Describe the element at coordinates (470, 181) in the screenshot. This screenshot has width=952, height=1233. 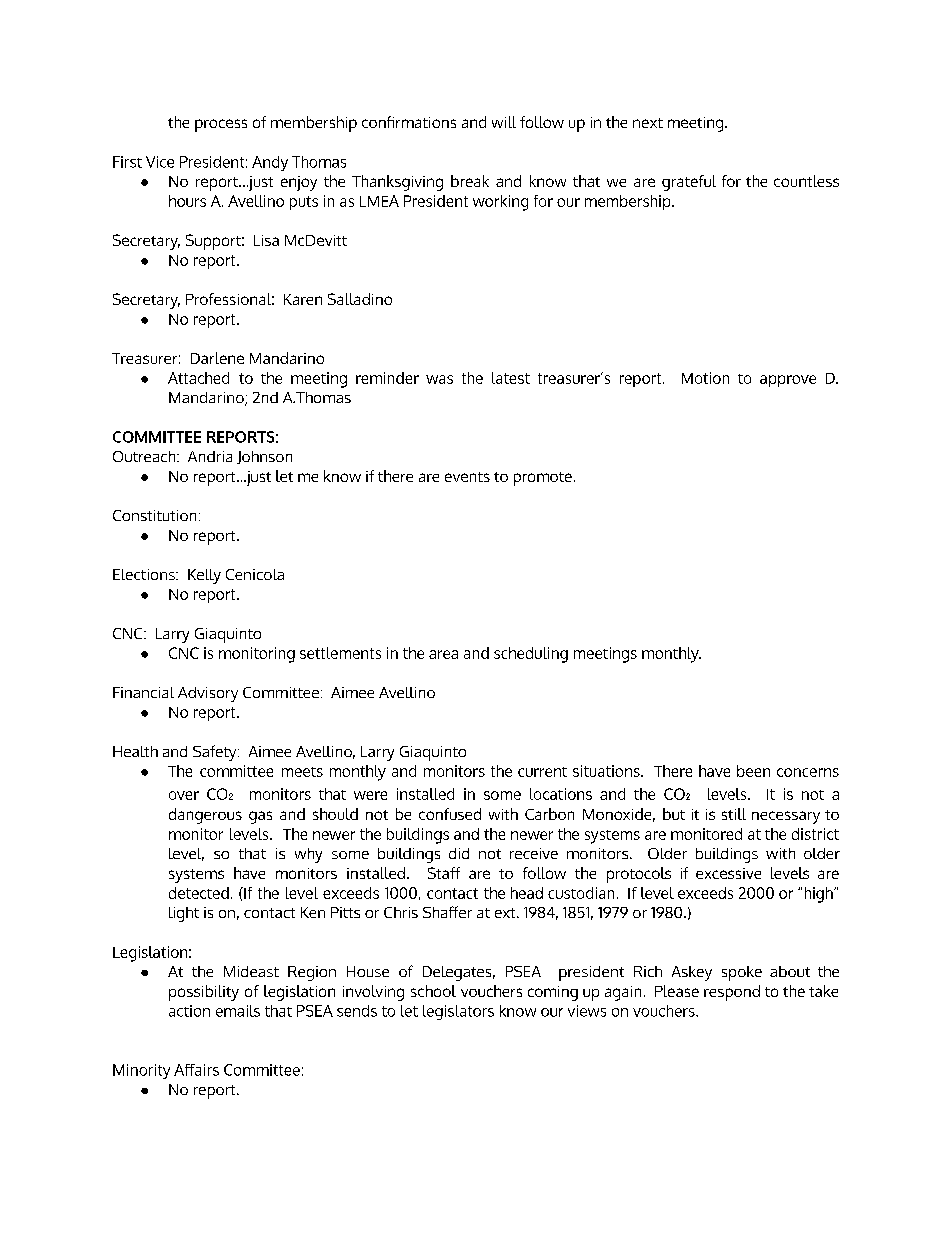
I see `break` at that location.
